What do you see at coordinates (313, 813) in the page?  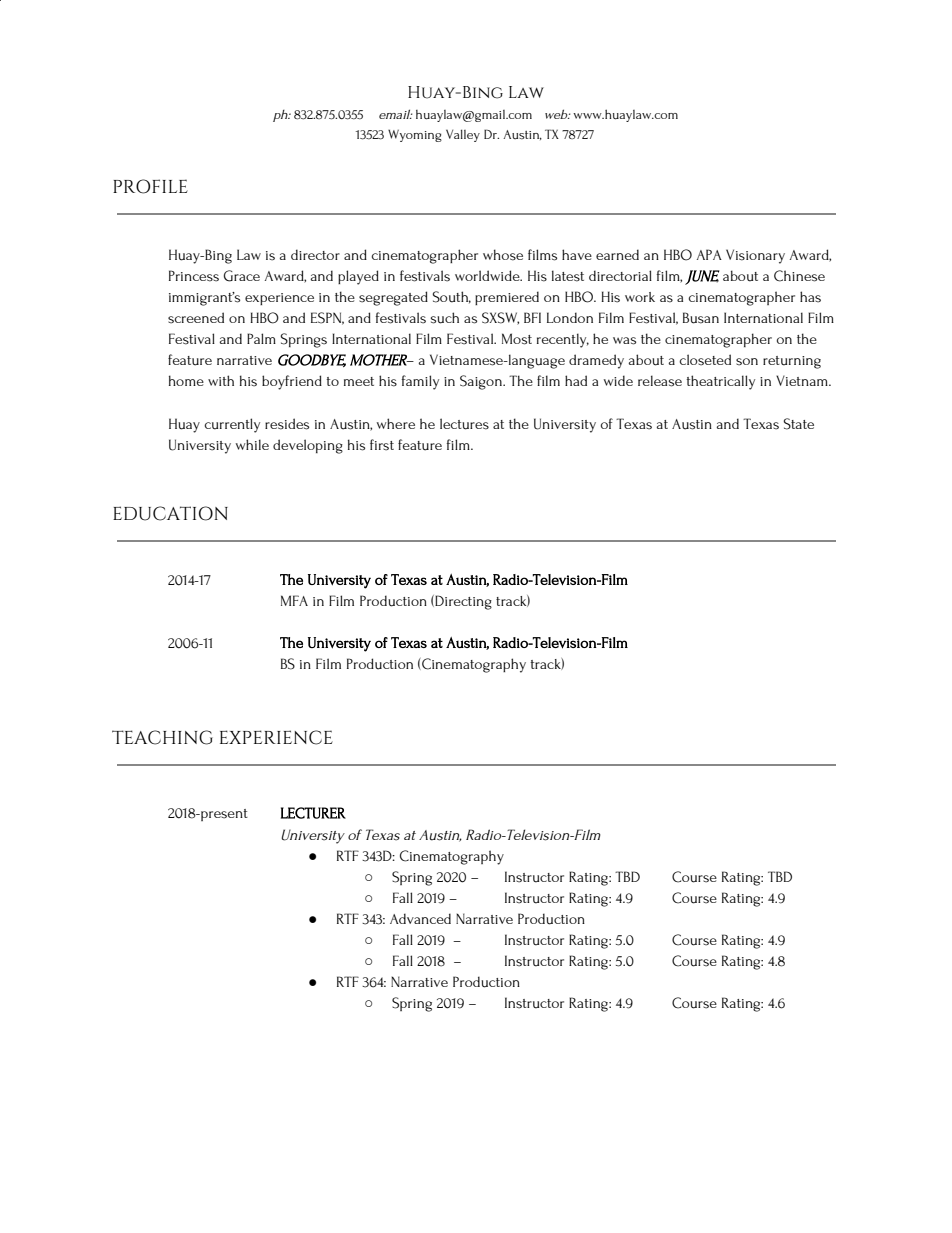 I see `LECTURER` at bounding box center [313, 813].
